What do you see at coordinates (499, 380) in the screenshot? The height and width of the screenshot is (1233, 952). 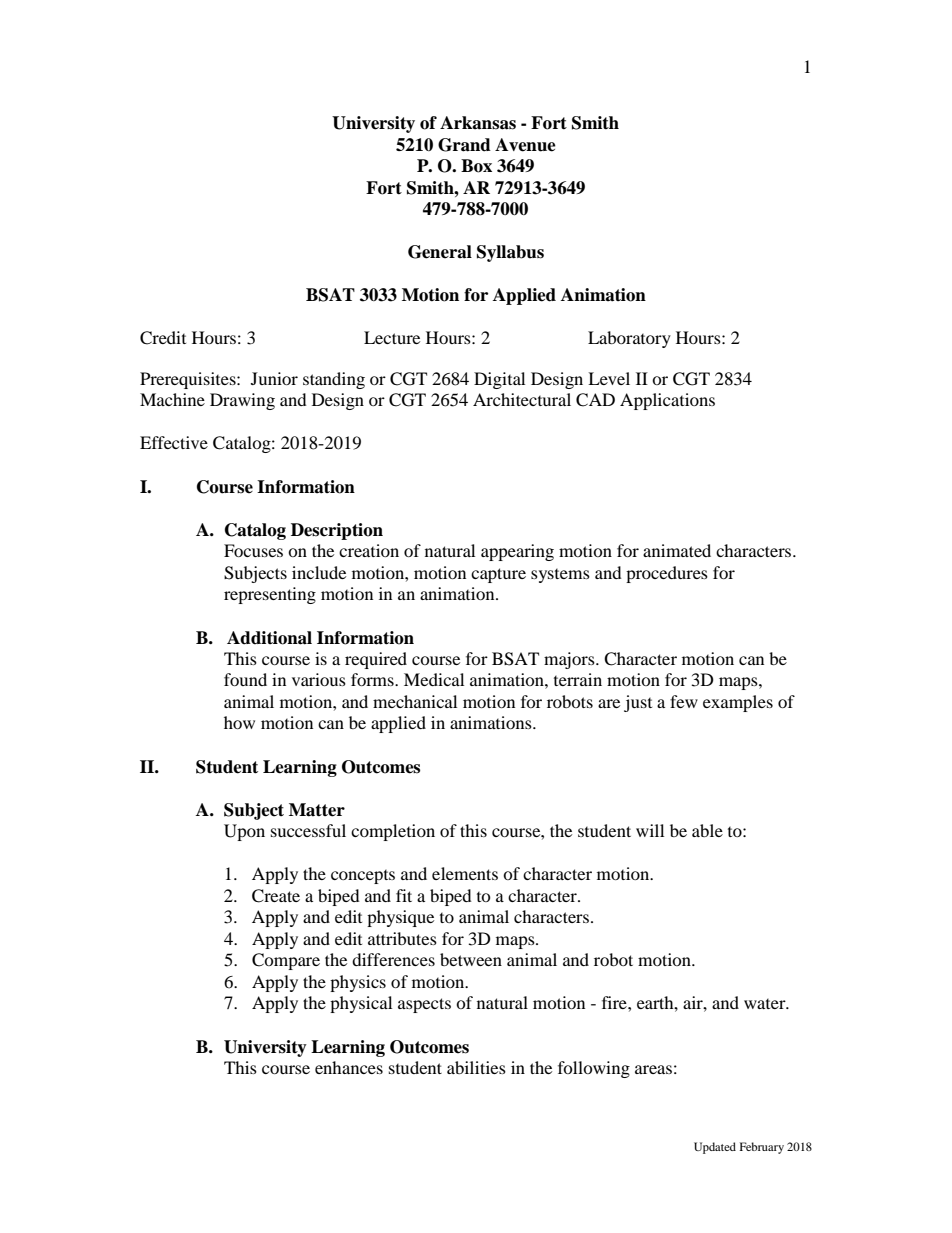 I see `Digital` at bounding box center [499, 380].
